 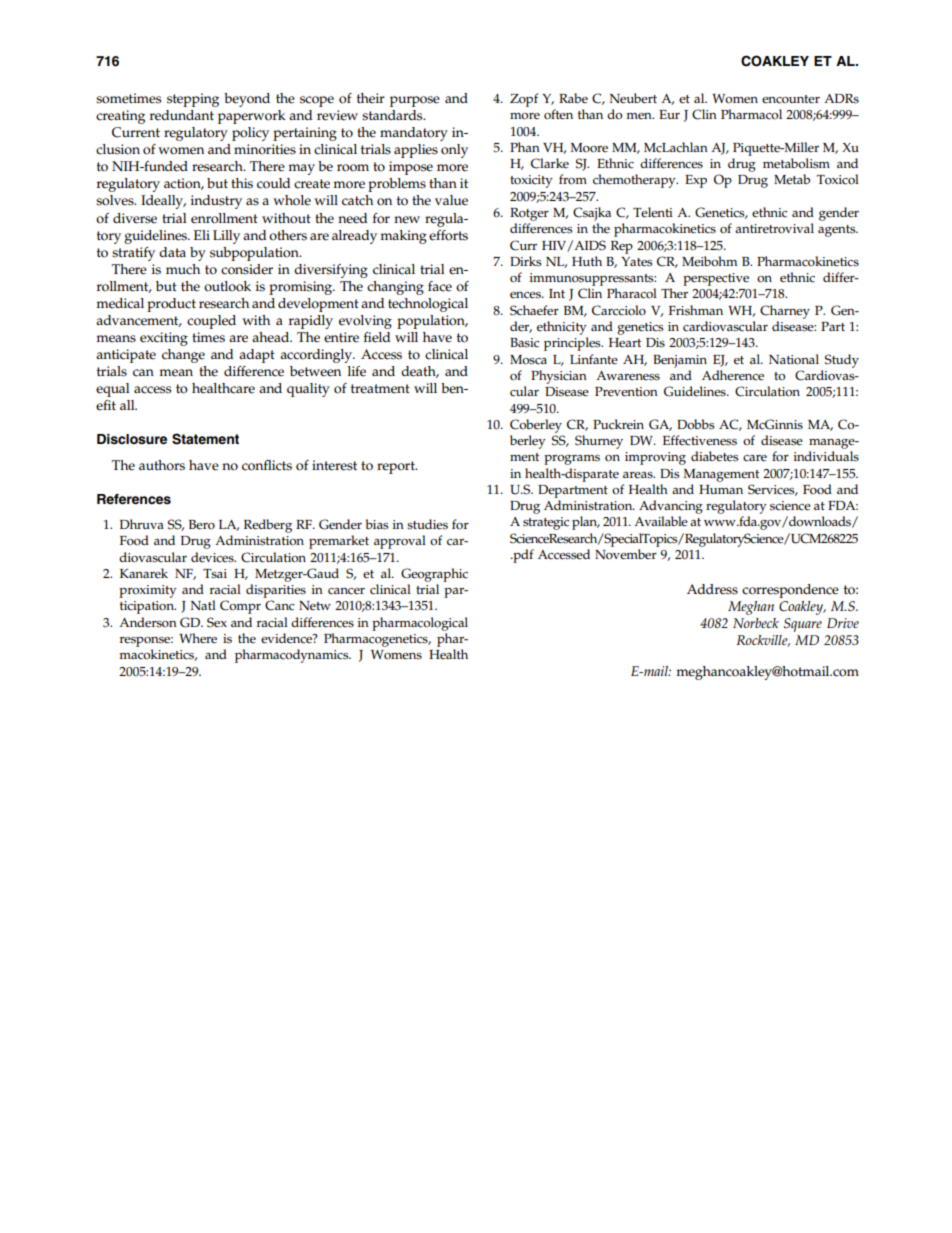 What do you see at coordinates (182, 115) in the screenshot?
I see `redundant` at bounding box center [182, 115].
